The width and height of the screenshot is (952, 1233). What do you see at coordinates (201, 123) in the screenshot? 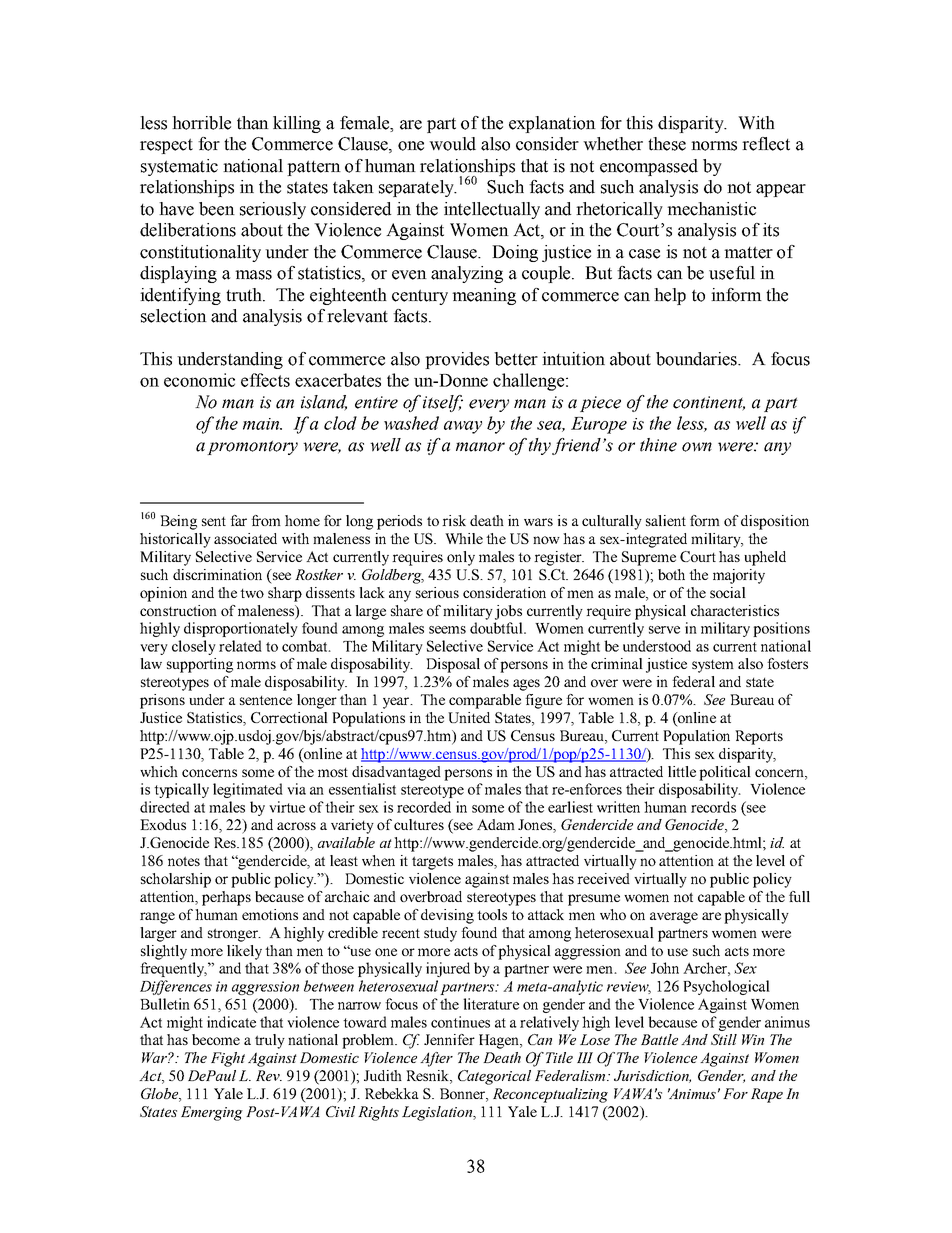
I see `horrible` at bounding box center [201, 123].
